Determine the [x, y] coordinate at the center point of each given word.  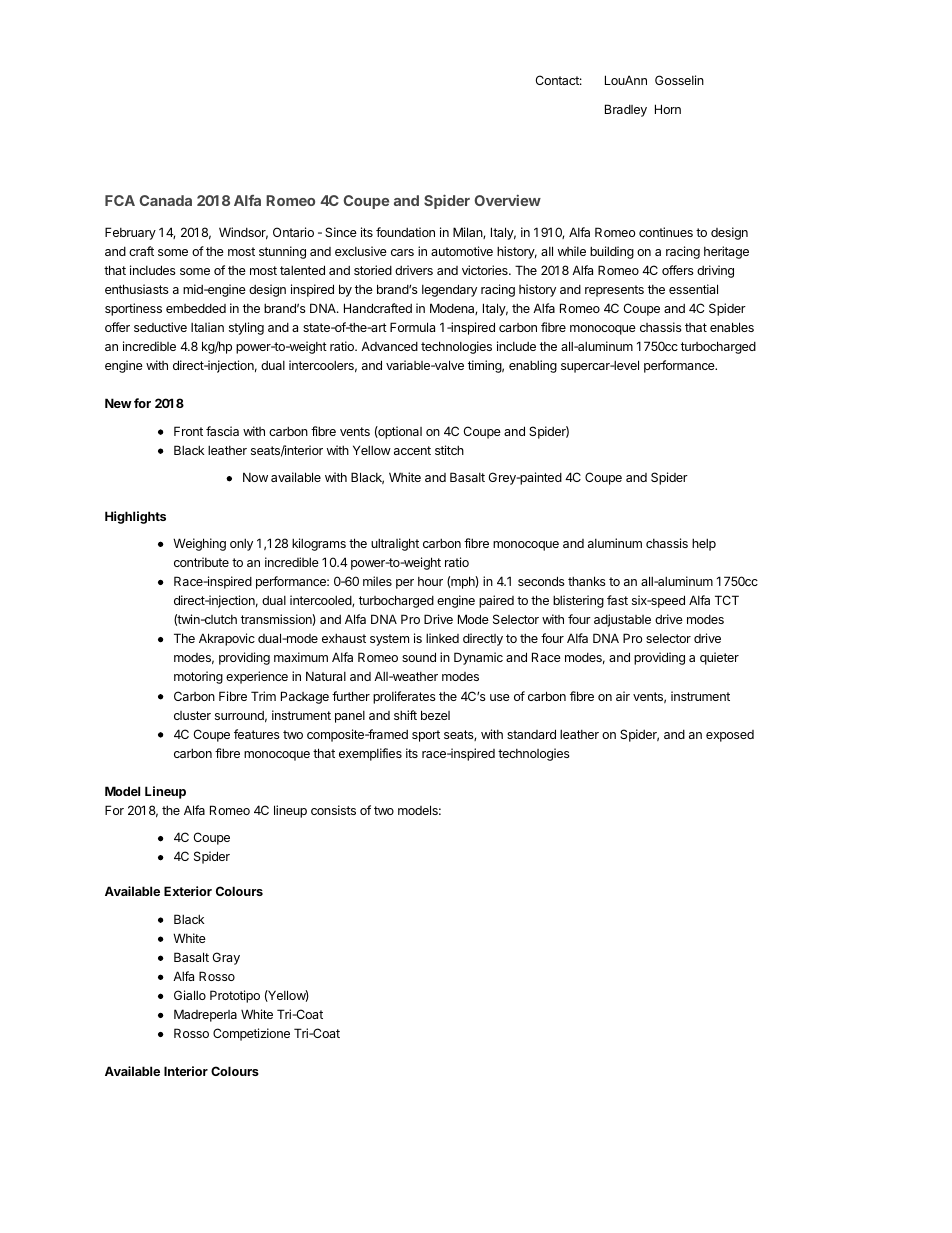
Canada [165, 200]
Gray [226, 958]
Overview [507, 200]
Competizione [251, 1034]
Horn [668, 109]
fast [617, 600]
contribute [201, 562]
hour [430, 581]
